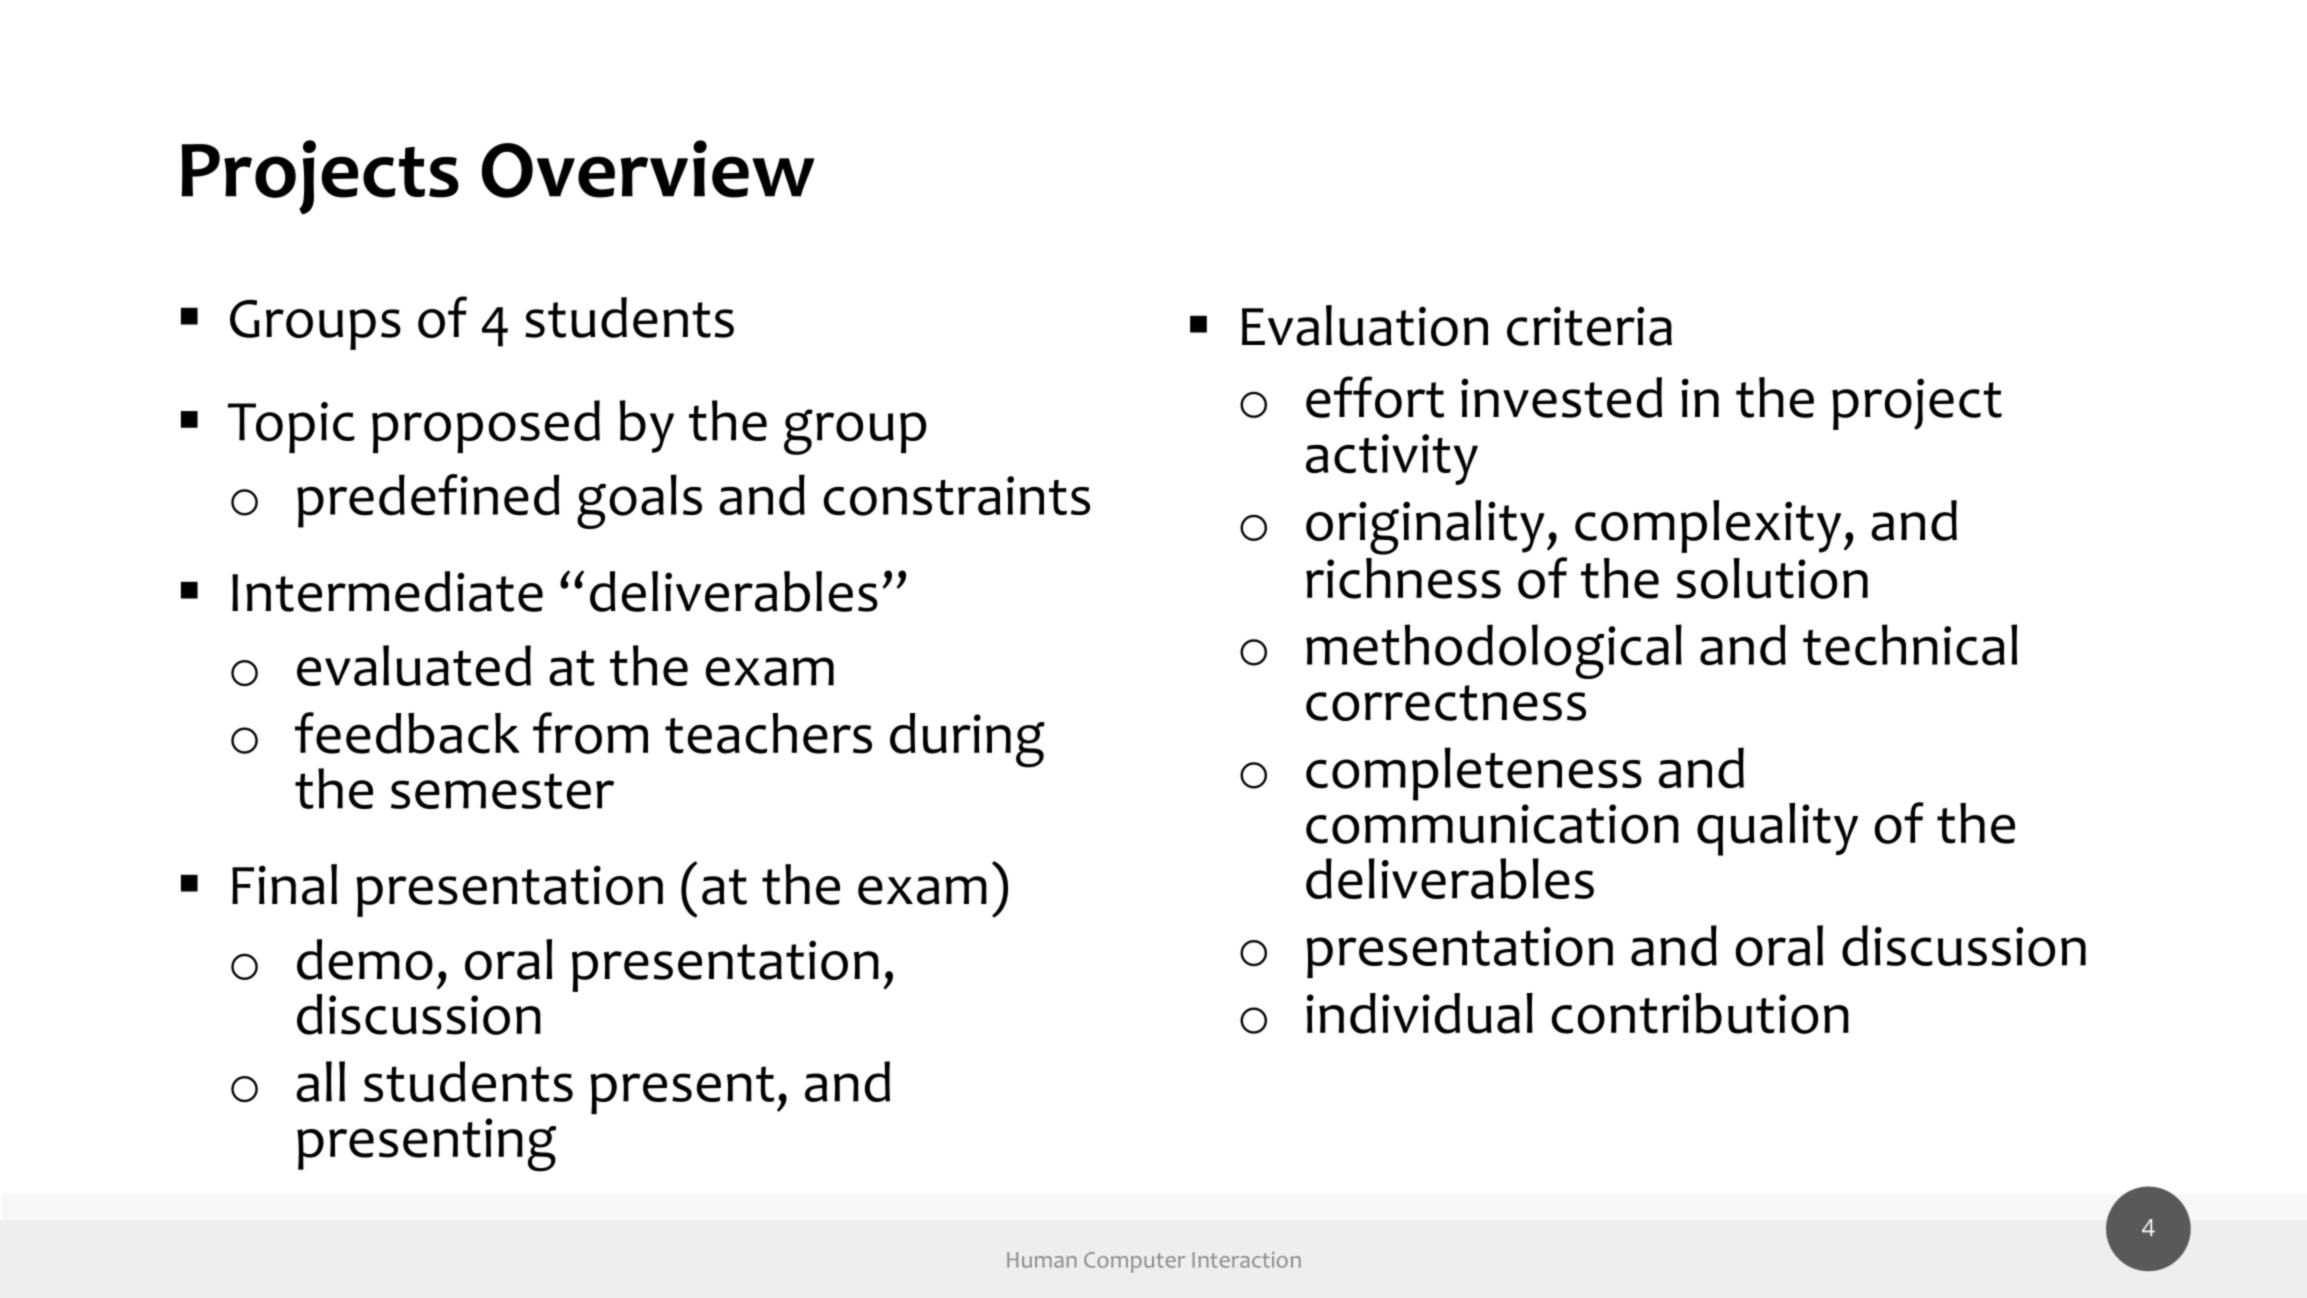 The image size is (2307, 1298). I want to click on predefined, so click(428, 501).
